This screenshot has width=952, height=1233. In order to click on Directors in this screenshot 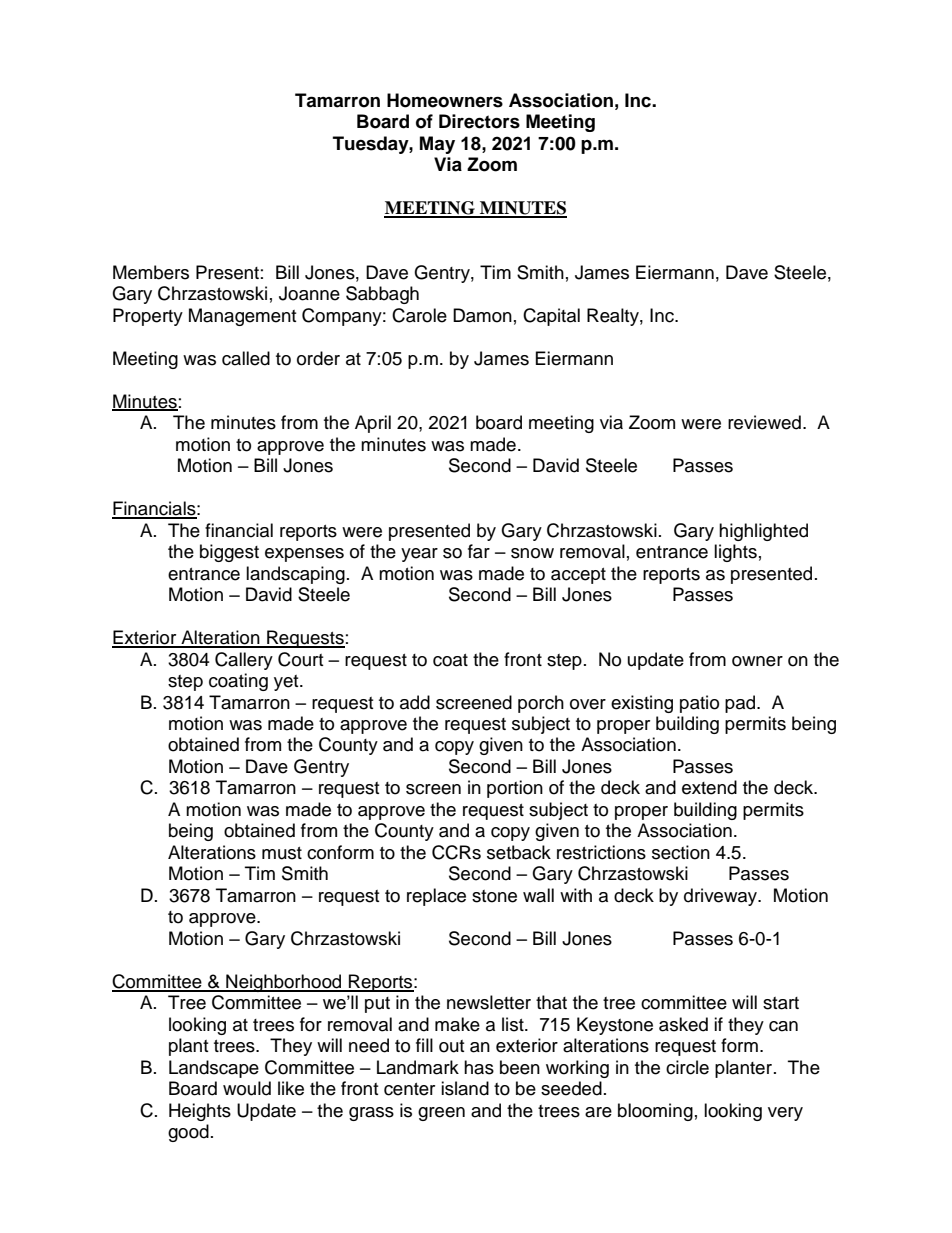, I will do `click(479, 121)`.
